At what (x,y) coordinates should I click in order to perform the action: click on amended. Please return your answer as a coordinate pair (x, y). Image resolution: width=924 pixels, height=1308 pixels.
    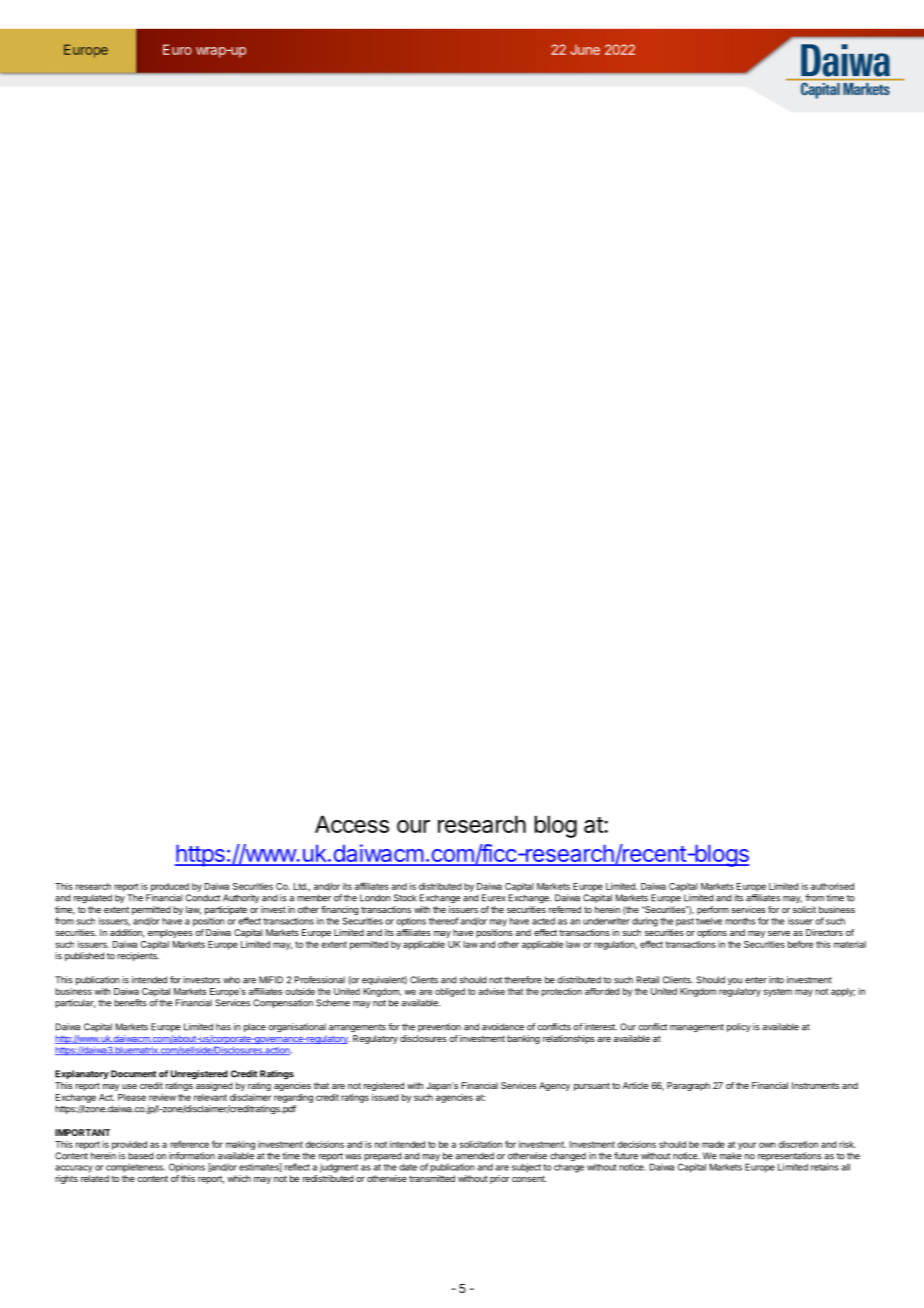
    Looking at the image, I should click on (474, 1156).
